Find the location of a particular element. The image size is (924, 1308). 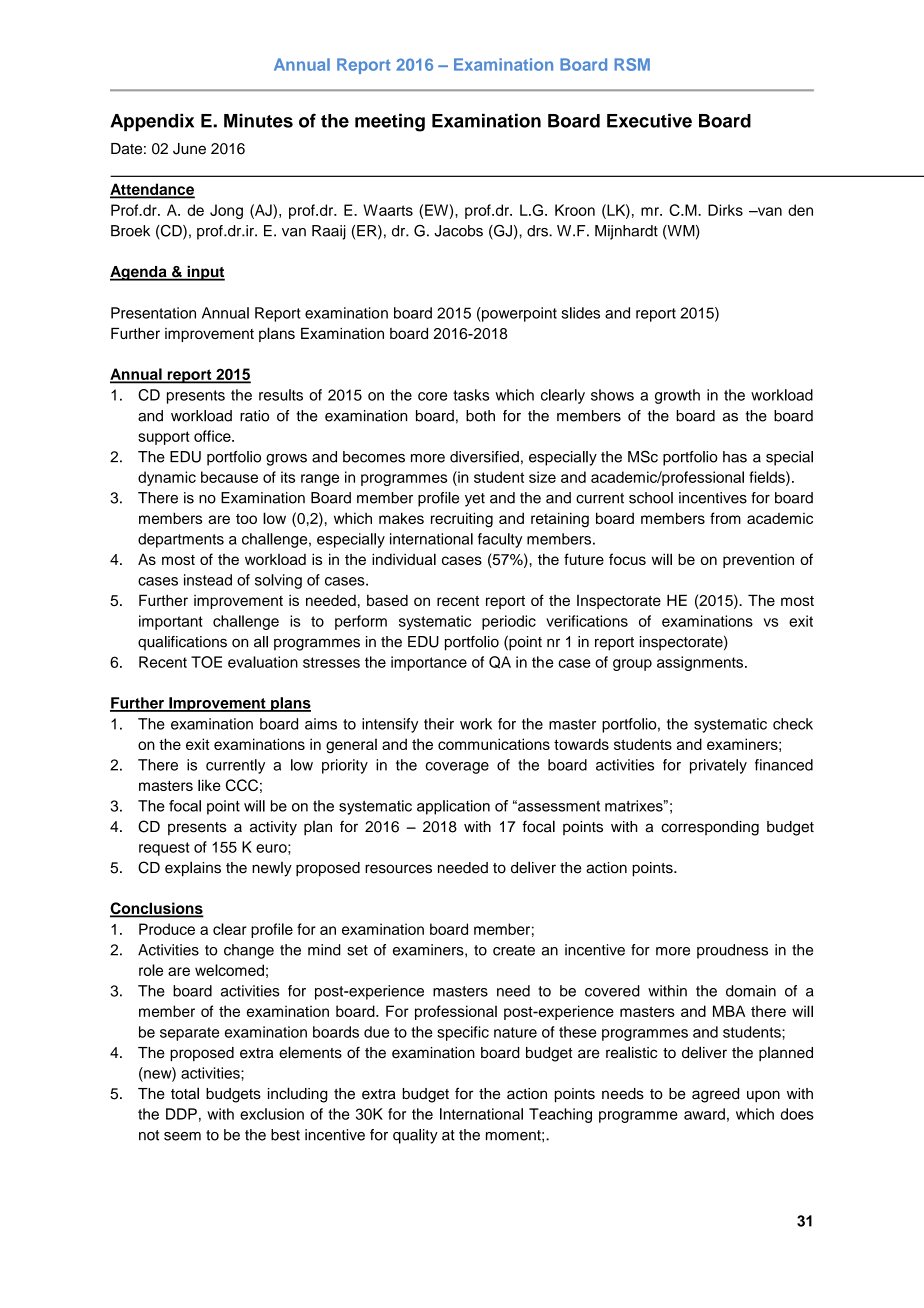

periodic is located at coordinates (509, 622).
